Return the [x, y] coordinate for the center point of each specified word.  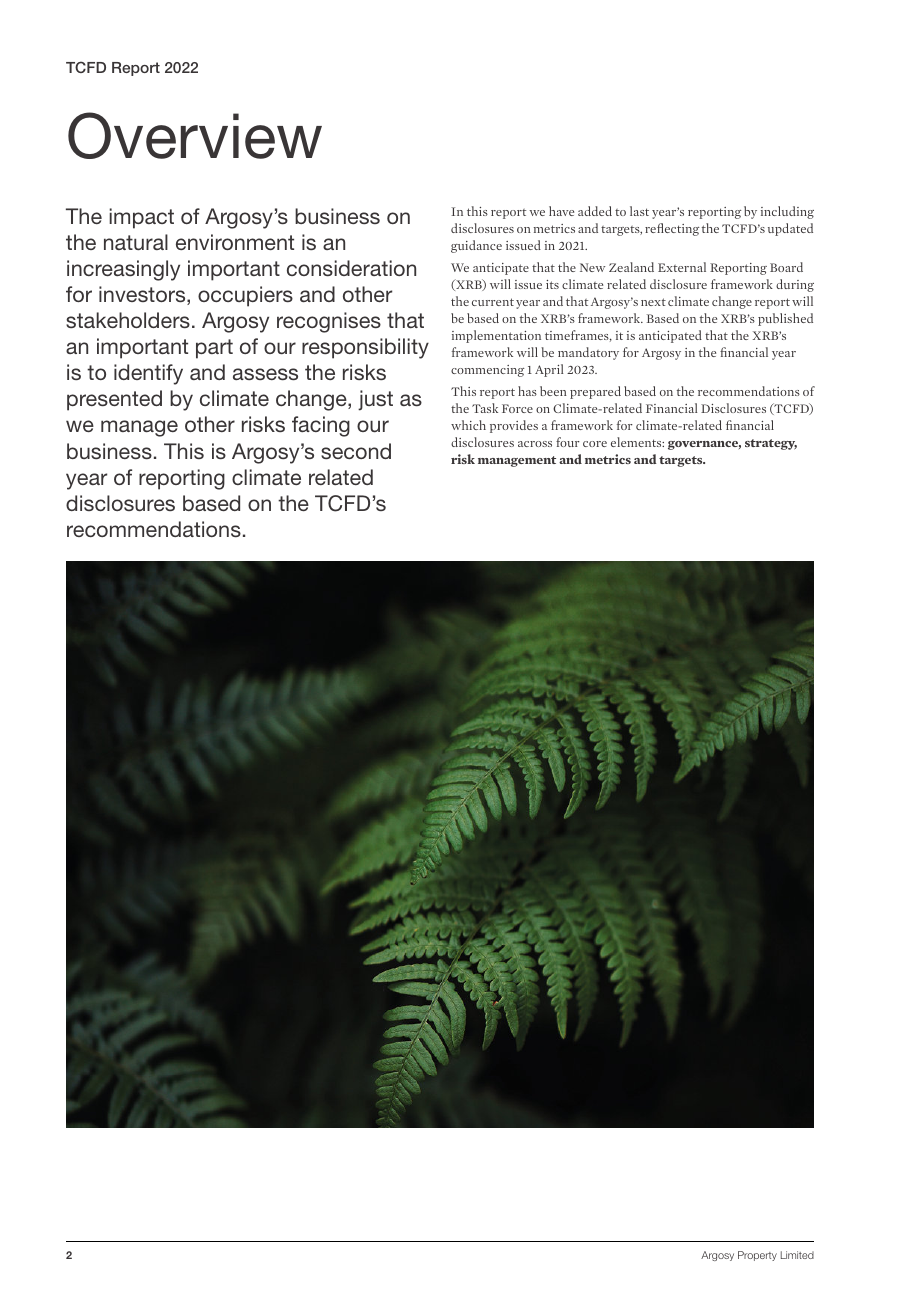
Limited [797, 1255]
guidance [476, 246]
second [356, 451]
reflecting [672, 229]
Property [757, 1256]
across [535, 444]
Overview [195, 135]
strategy [771, 444]
